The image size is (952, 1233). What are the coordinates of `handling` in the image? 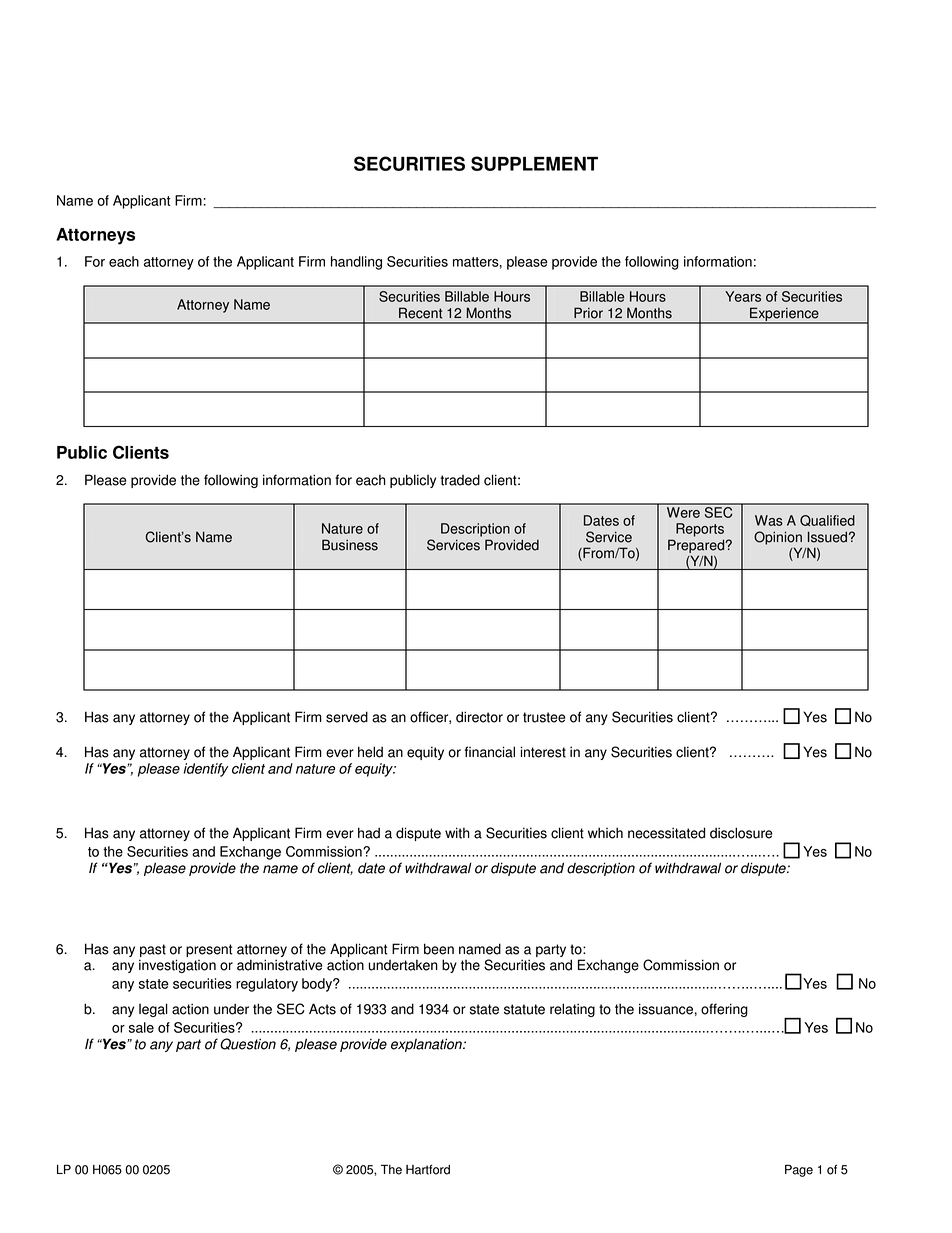 It's located at (356, 263).
